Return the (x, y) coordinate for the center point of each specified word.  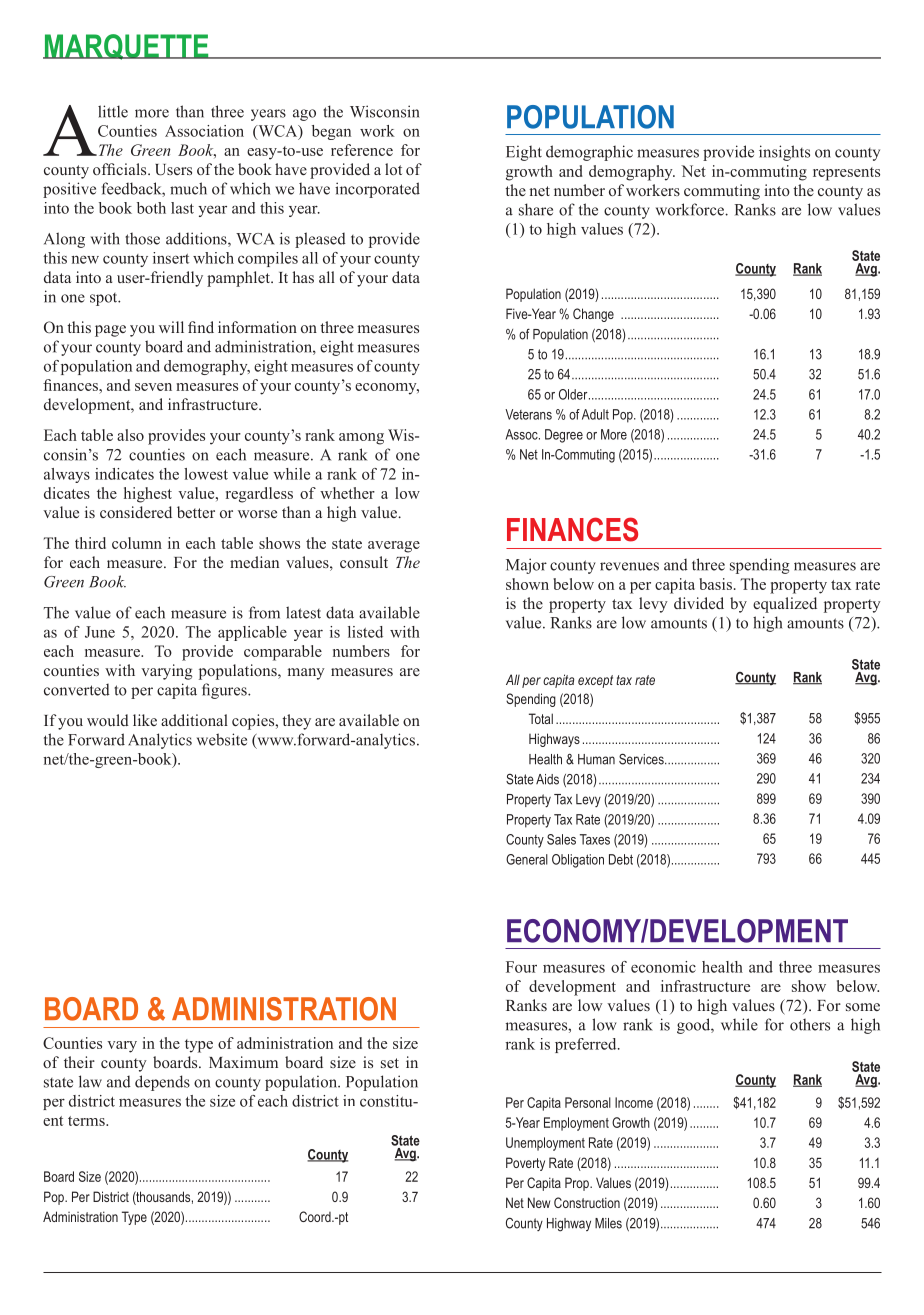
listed (365, 632)
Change (593, 315)
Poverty (525, 1164)
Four (521, 967)
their (79, 1062)
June (100, 632)
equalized (785, 605)
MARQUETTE (127, 47)
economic (663, 967)
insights (784, 153)
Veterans (528, 414)
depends (162, 1083)
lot (393, 169)
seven (153, 387)
